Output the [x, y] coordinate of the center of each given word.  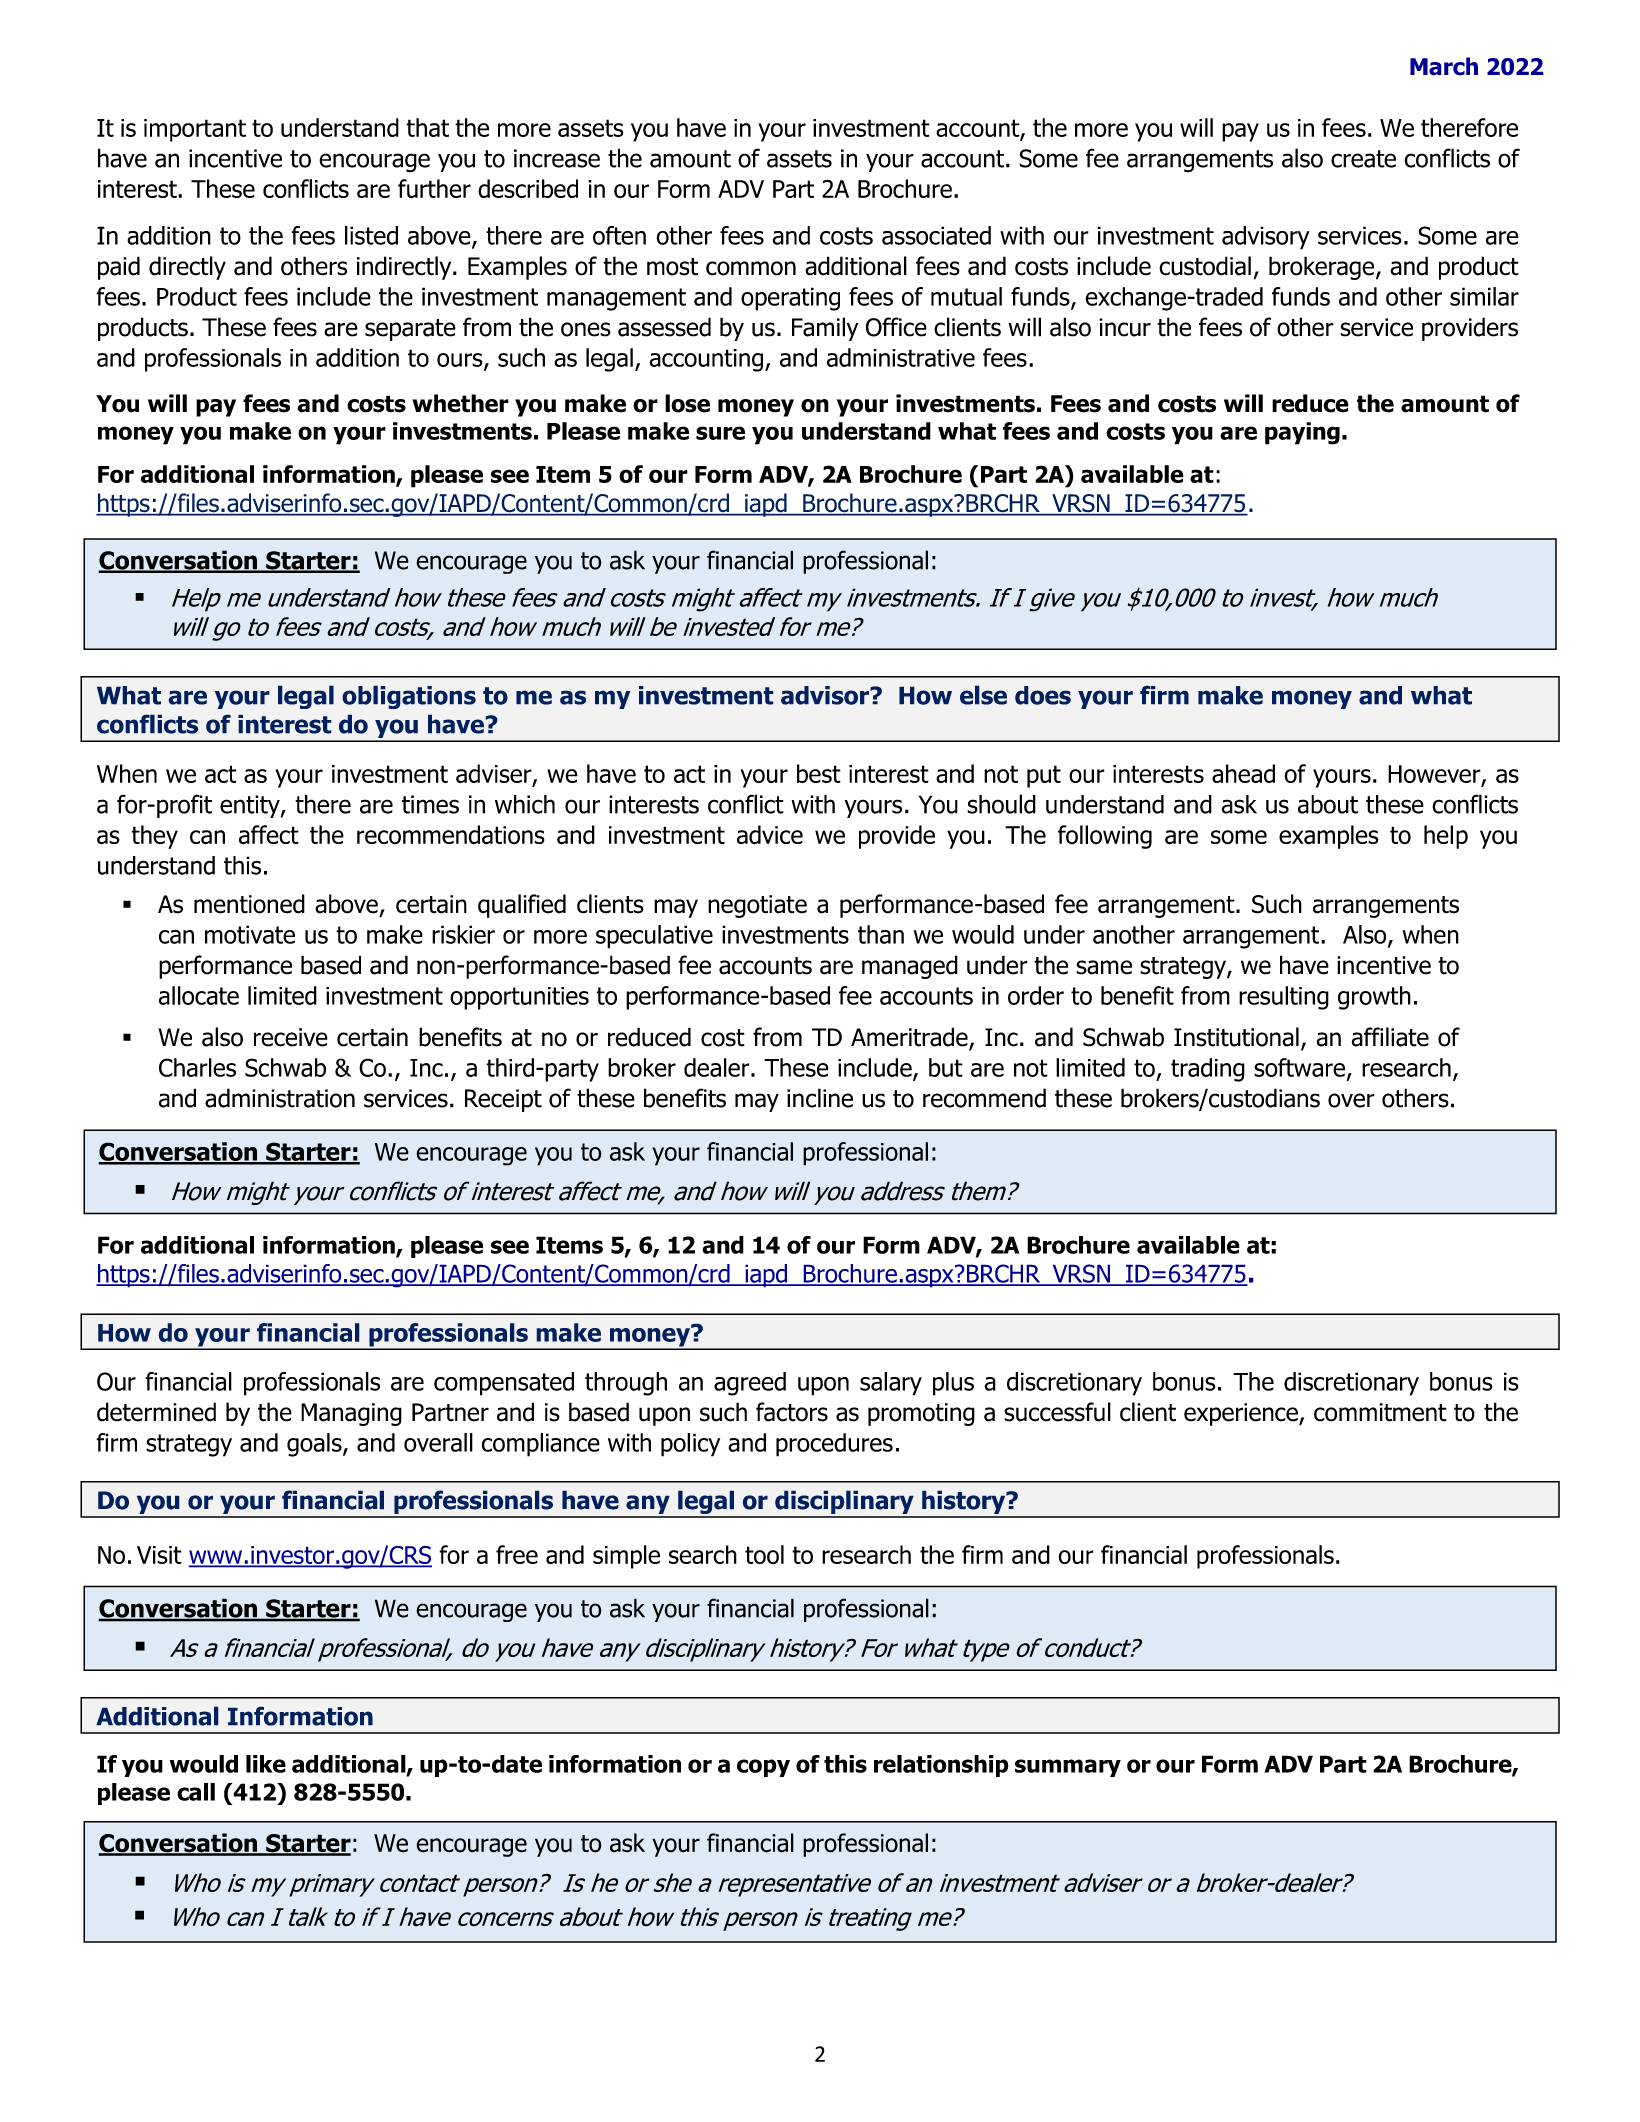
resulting [1284, 998]
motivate [250, 934]
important [195, 130]
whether [460, 403]
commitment [1380, 1412]
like [266, 1764]
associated [936, 235]
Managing [351, 1414]
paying [1302, 433]
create [1363, 159]
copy [763, 1768]
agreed [750, 1384]
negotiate [757, 906]
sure [720, 433]
